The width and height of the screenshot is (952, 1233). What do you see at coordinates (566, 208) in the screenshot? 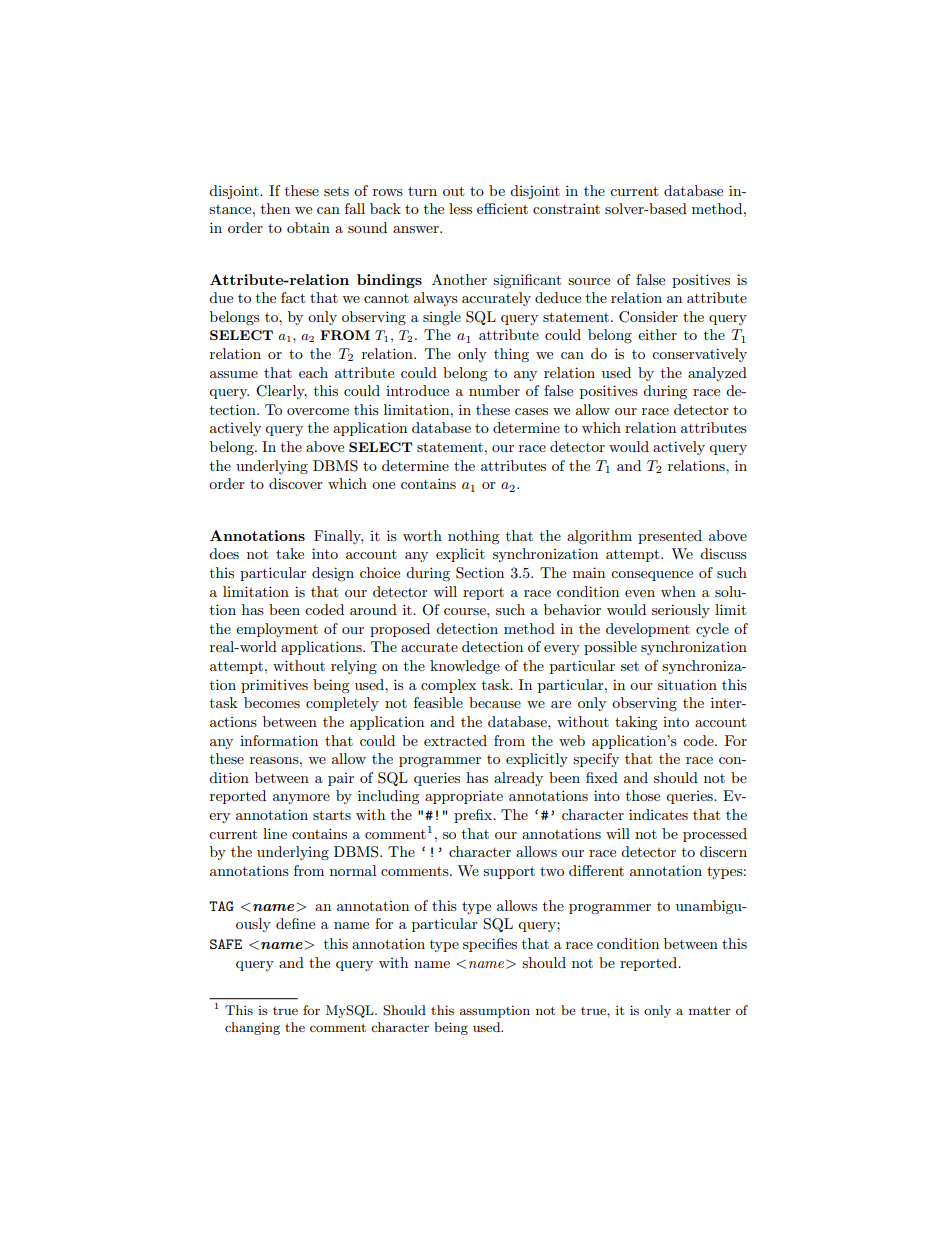
I see `constraint` at bounding box center [566, 208].
